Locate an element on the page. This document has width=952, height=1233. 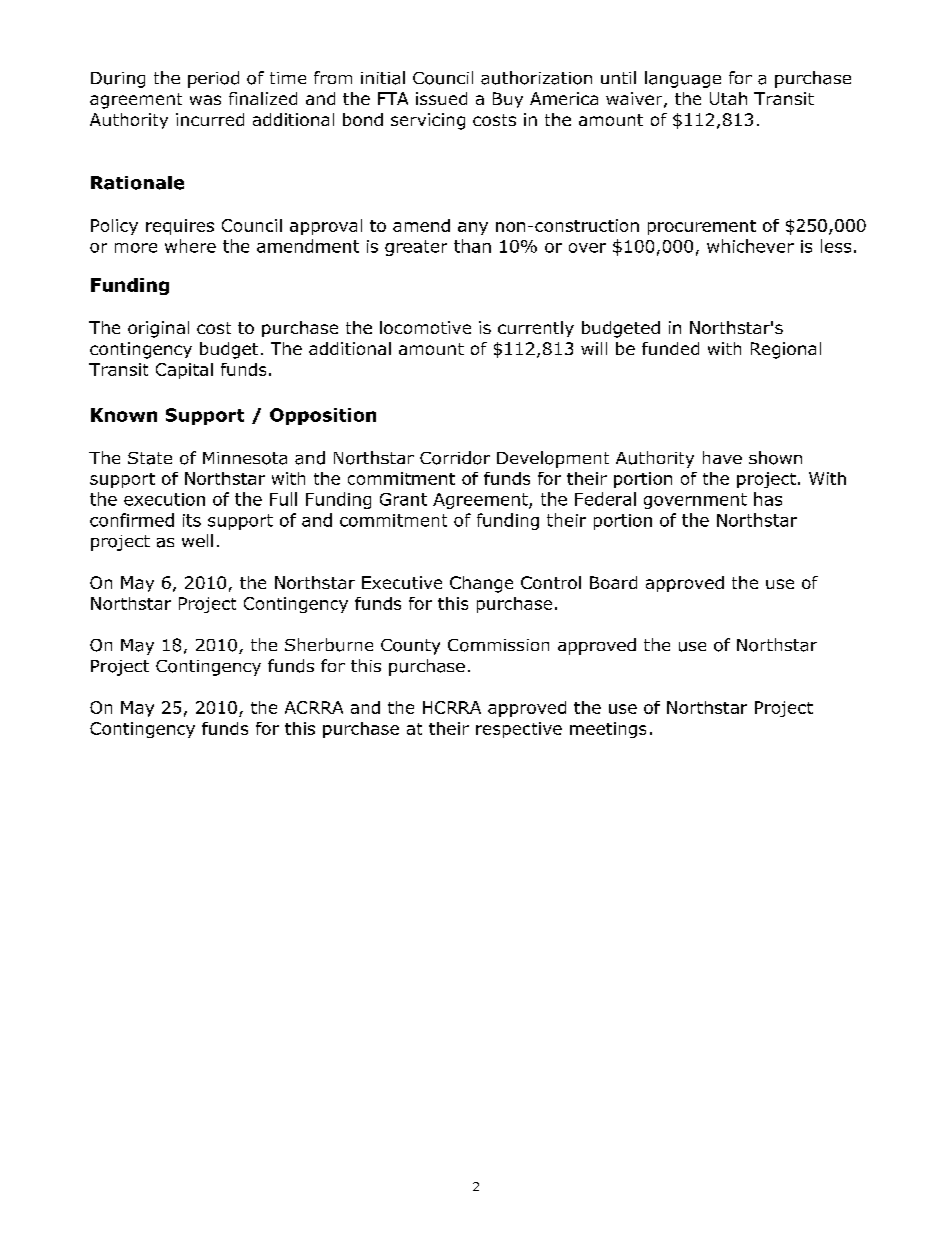
procurement is located at coordinates (702, 227).
